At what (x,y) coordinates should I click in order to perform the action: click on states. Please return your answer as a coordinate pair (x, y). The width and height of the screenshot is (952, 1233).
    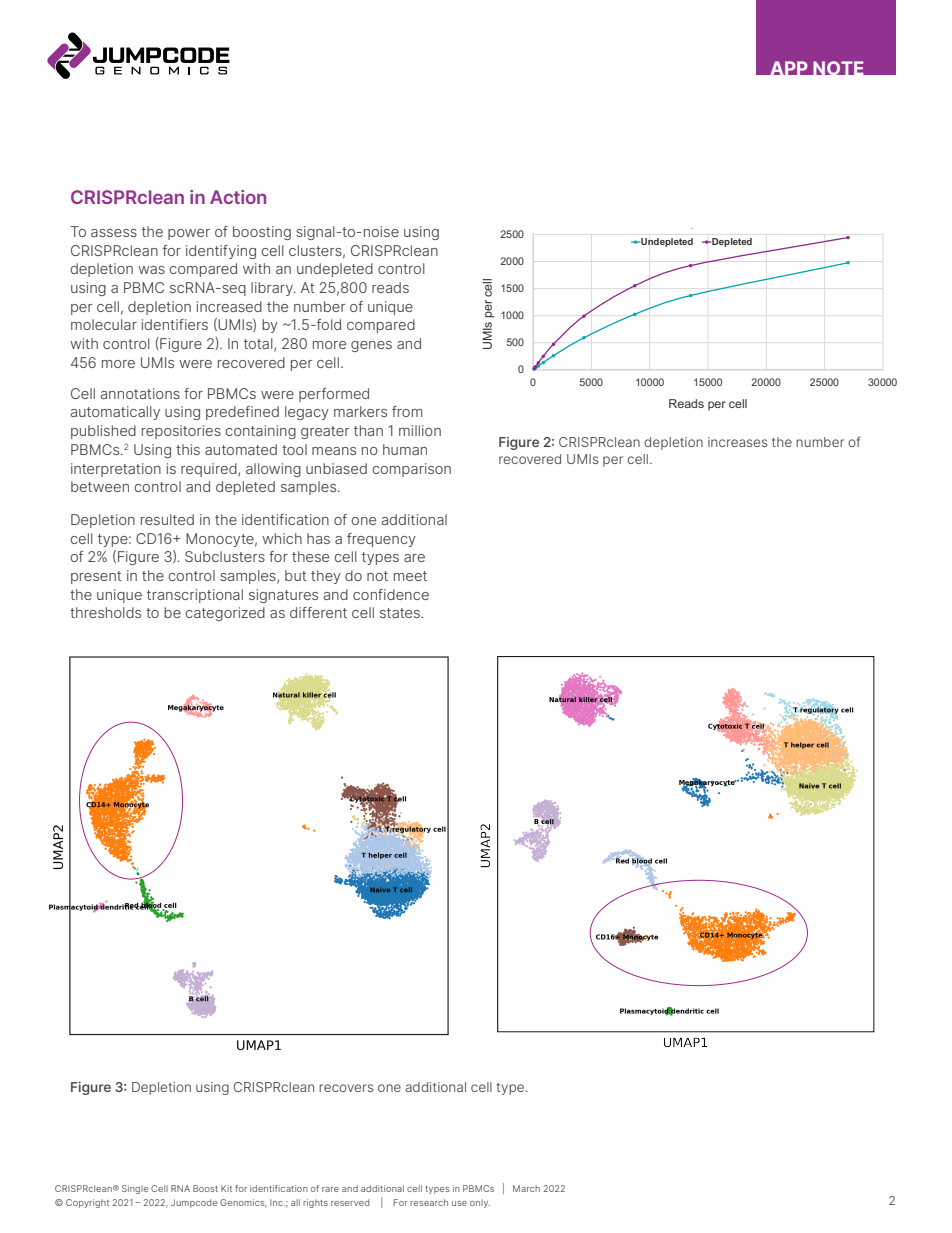
    Looking at the image, I should click on (401, 613).
